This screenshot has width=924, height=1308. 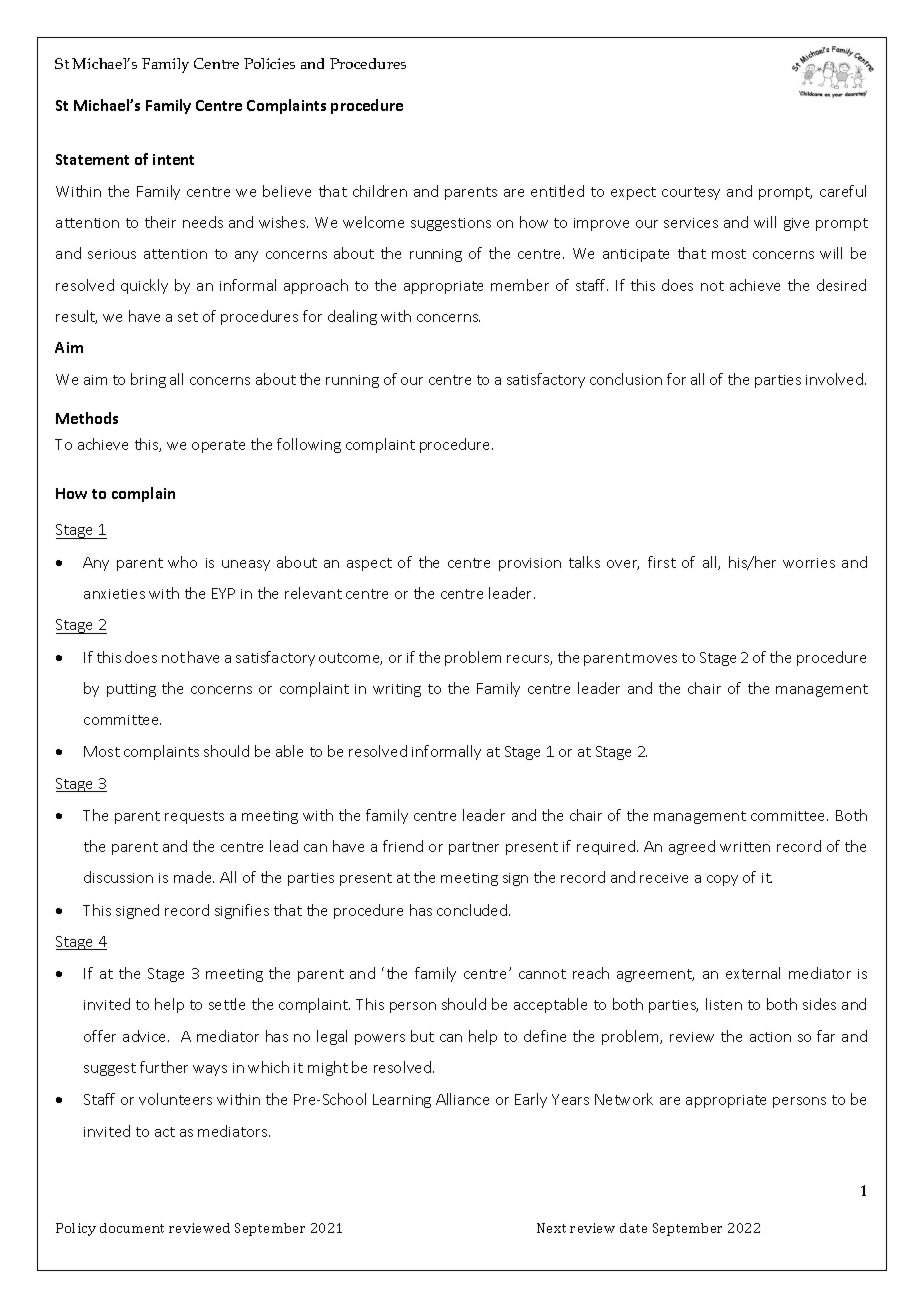 I want to click on moves, so click(x=655, y=659).
